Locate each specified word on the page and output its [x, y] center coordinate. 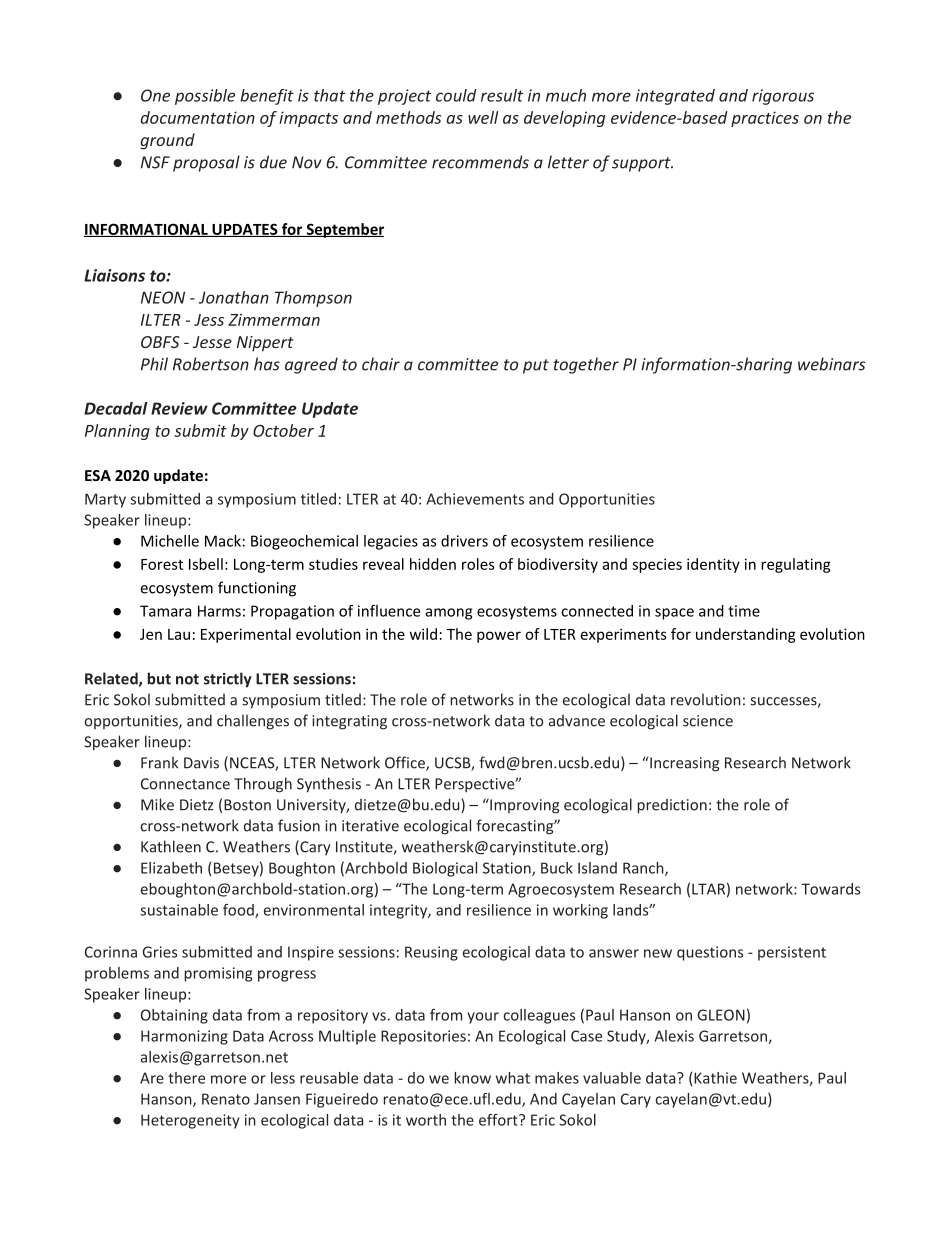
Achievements [475, 499]
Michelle [170, 541]
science [708, 721]
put [536, 366]
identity [713, 565]
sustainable [179, 910]
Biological [445, 869]
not [187, 679]
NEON [163, 297]
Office [406, 763]
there [186, 1078]
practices [765, 119]
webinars [832, 364]
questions [710, 953]
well [483, 117]
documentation [197, 117]
